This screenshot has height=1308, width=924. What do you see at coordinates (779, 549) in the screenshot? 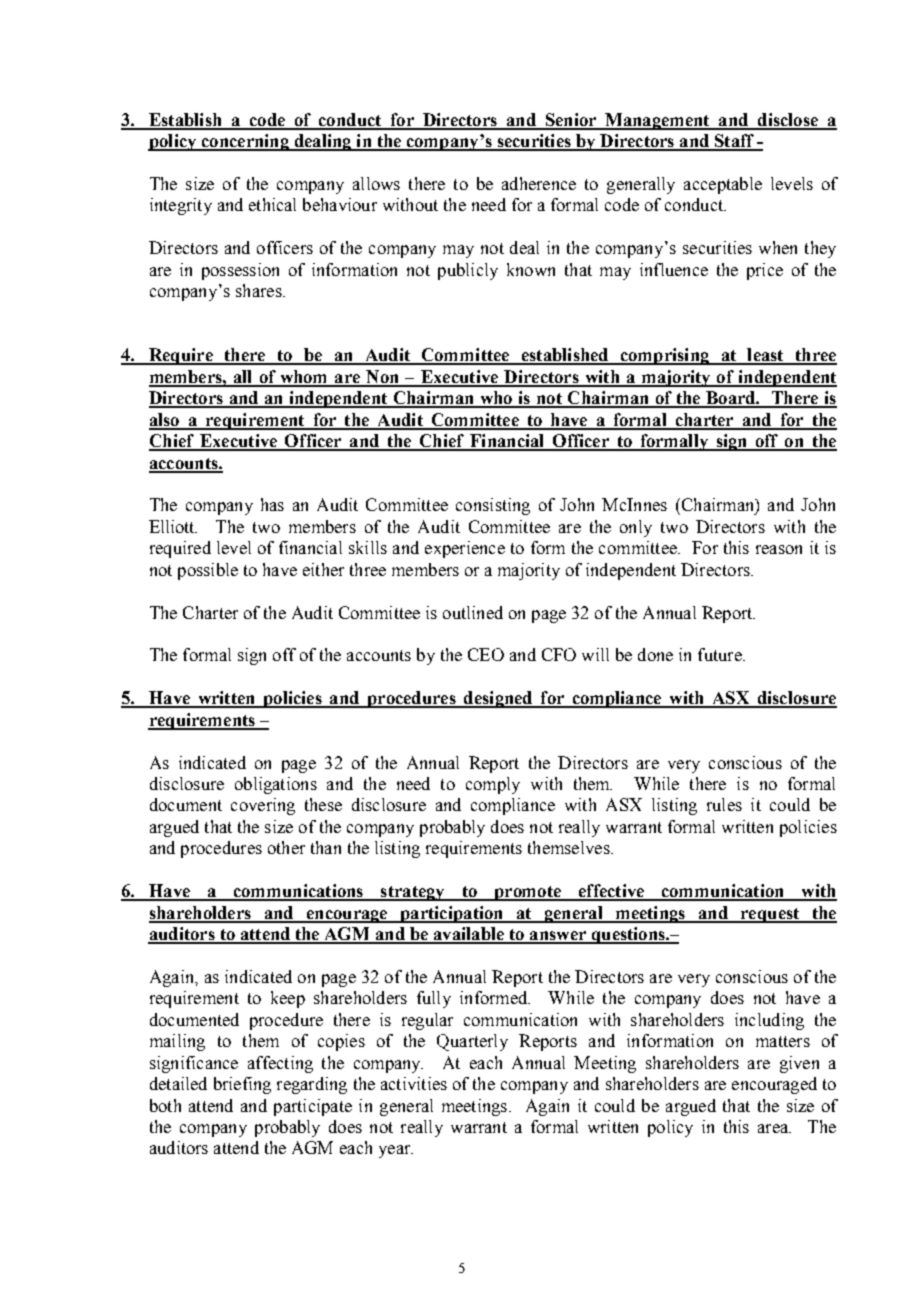
I see `reason` at bounding box center [779, 549].
